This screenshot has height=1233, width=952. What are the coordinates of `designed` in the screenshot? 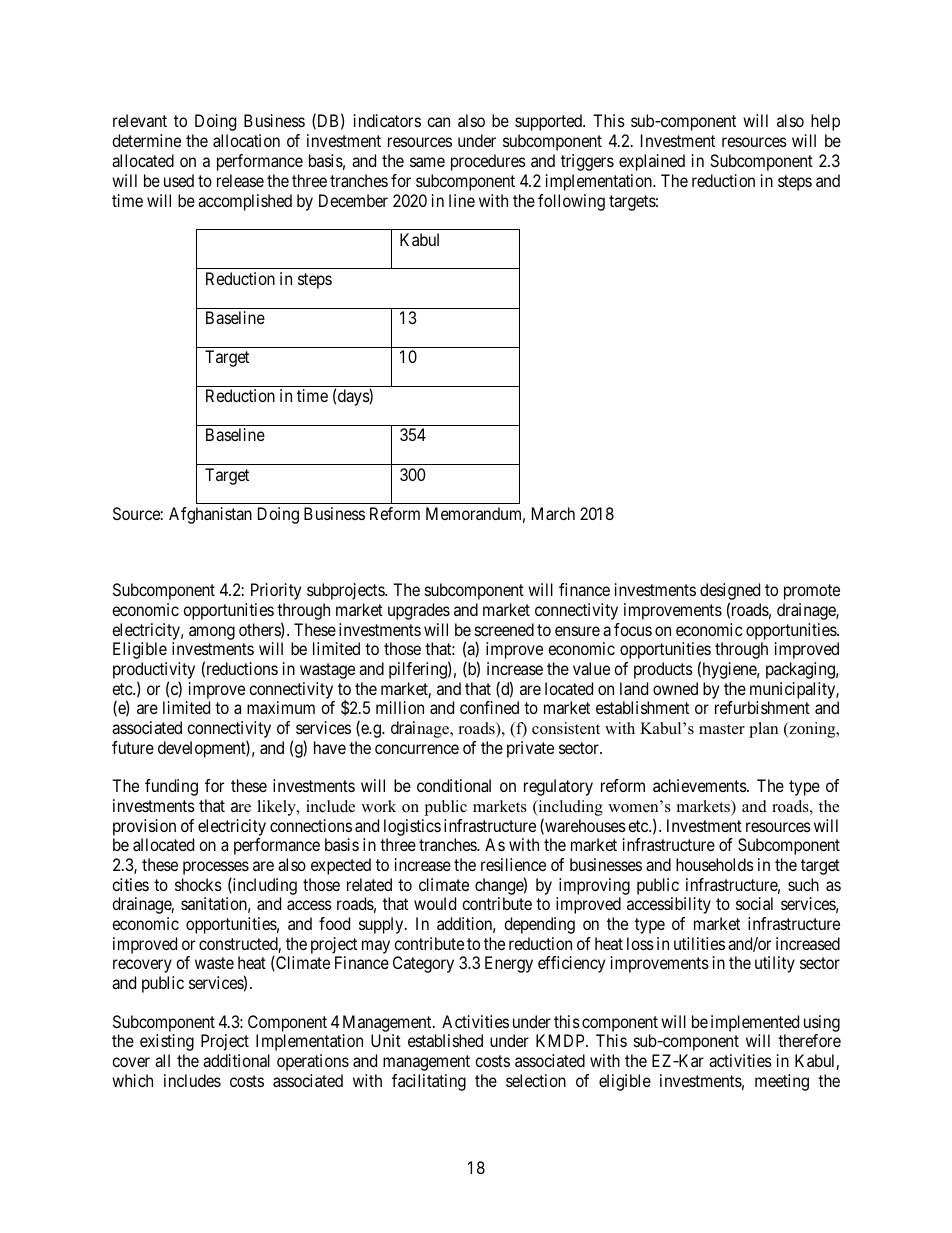 It's located at (730, 593).
